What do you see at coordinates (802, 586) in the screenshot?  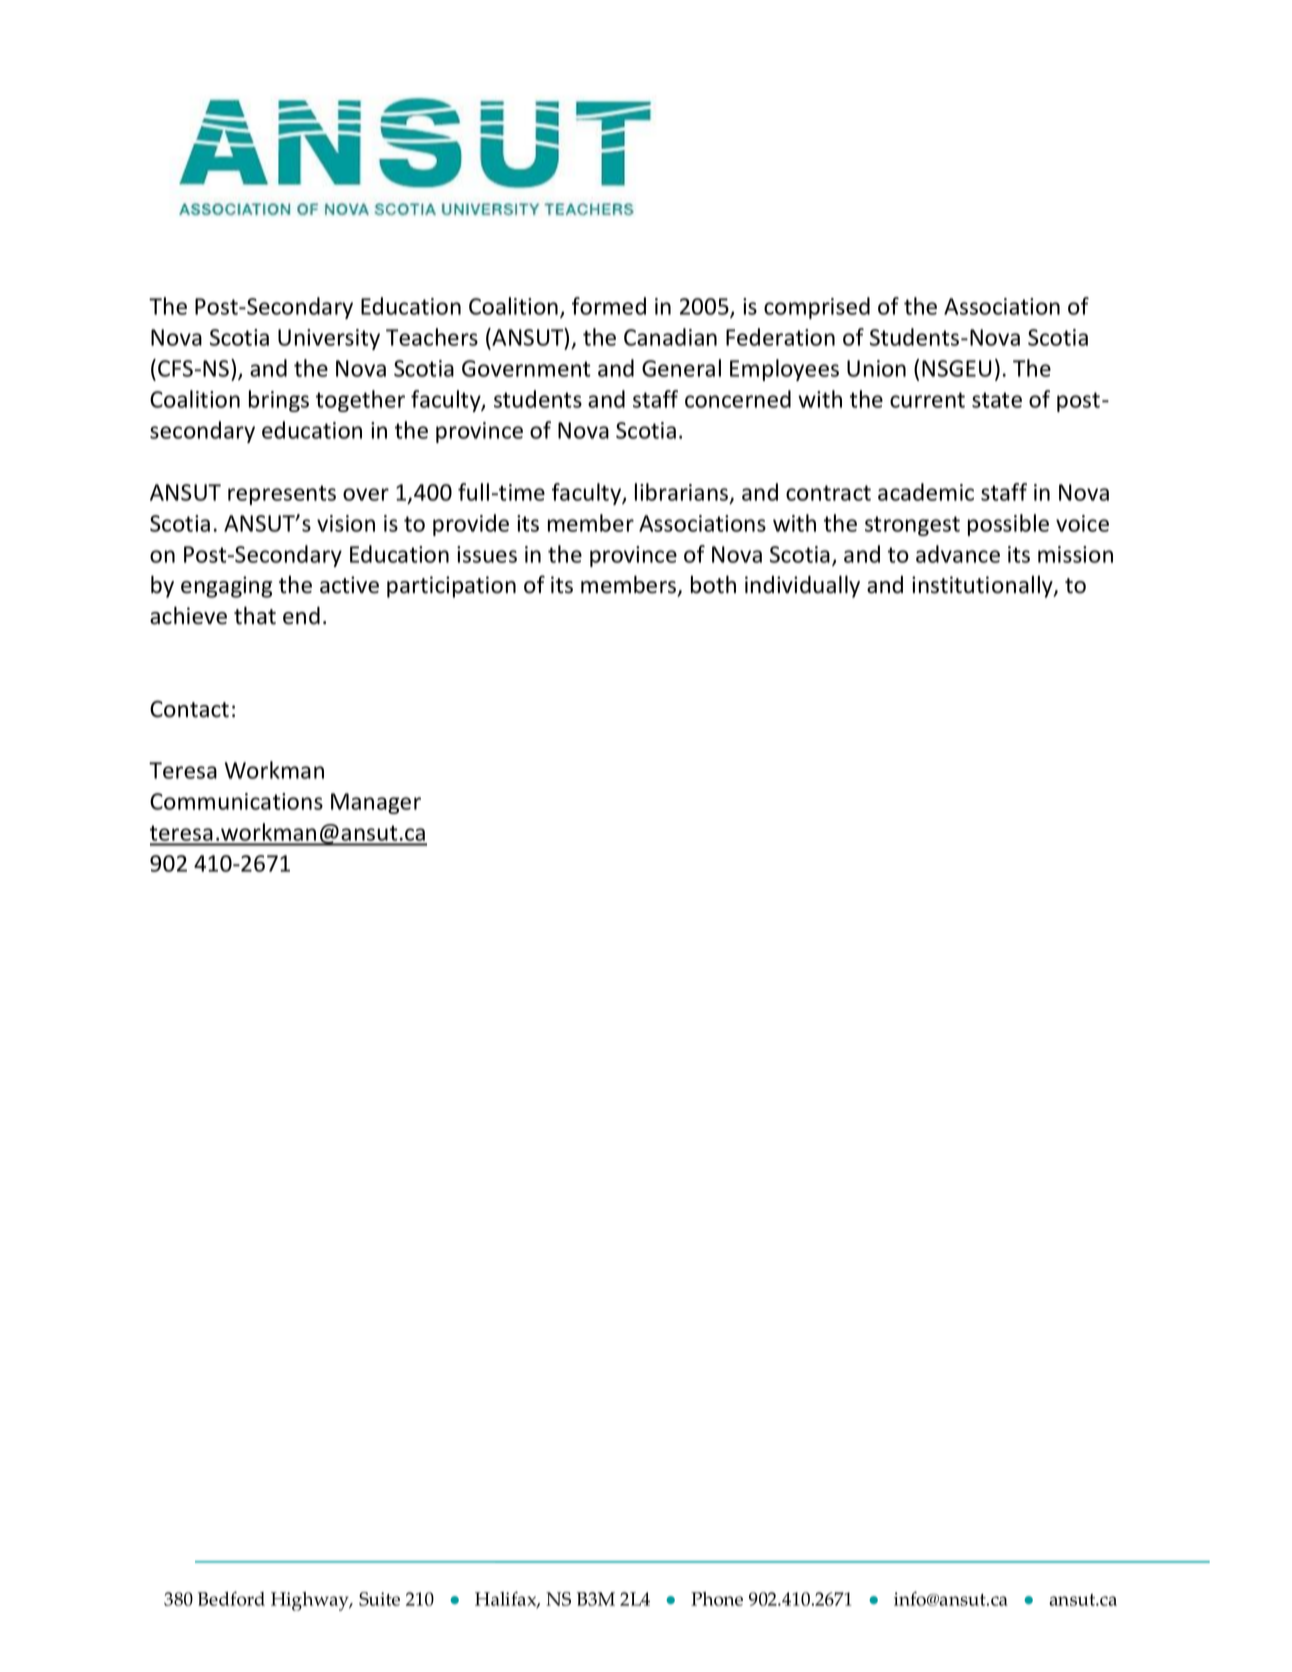 I see `individually` at bounding box center [802, 586].
